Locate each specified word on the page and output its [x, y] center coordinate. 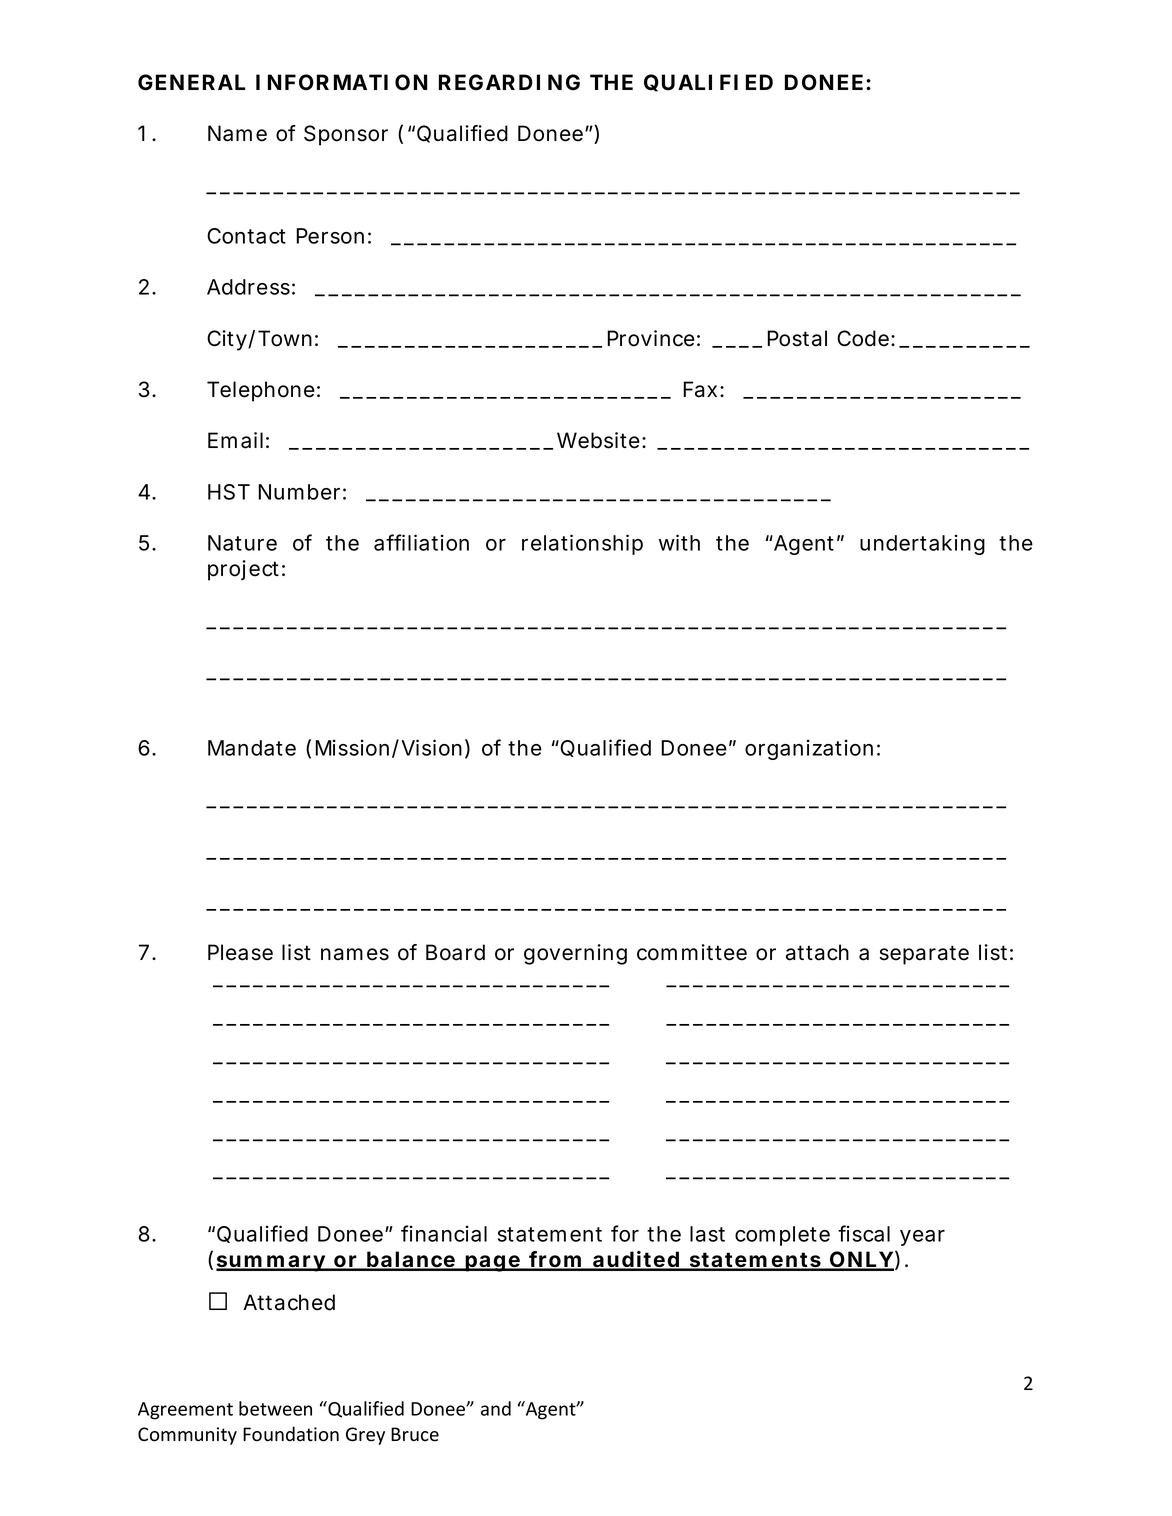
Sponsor [346, 135]
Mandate [252, 748]
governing [575, 954]
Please [240, 952]
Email [235, 440]
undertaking [922, 544]
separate [924, 955]
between [275, 1408]
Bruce [415, 1434]
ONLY [861, 1260]
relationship [582, 544]
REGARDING [509, 82]
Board [455, 952]
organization [809, 749]
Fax [702, 389]
